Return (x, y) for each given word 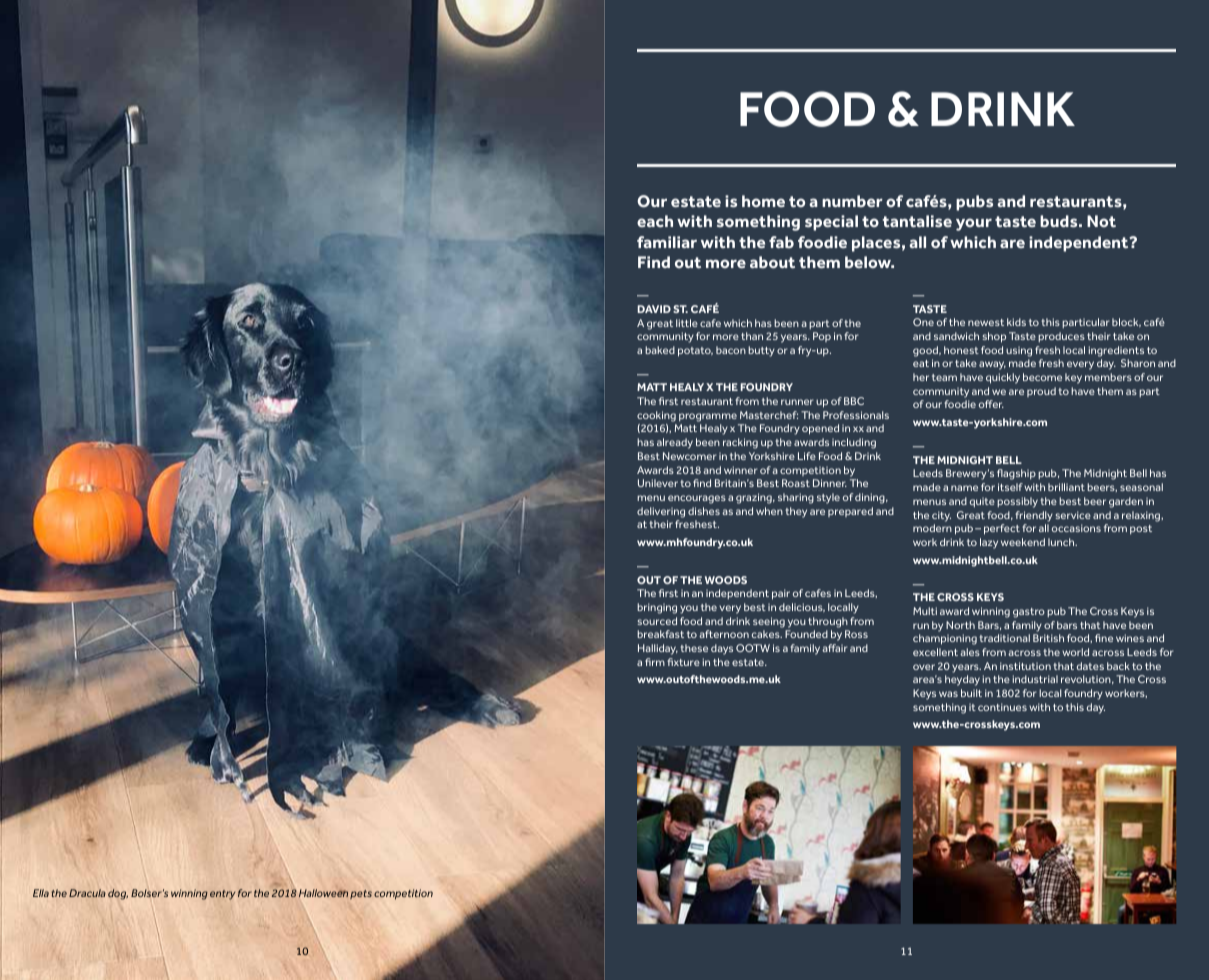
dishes (704, 511)
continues (1002, 707)
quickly (1003, 378)
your (974, 224)
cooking (656, 416)
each (655, 221)
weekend (1023, 542)
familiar (667, 242)
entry (222, 895)
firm (655, 662)
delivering (661, 512)
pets (361, 894)
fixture (683, 662)
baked (660, 350)
